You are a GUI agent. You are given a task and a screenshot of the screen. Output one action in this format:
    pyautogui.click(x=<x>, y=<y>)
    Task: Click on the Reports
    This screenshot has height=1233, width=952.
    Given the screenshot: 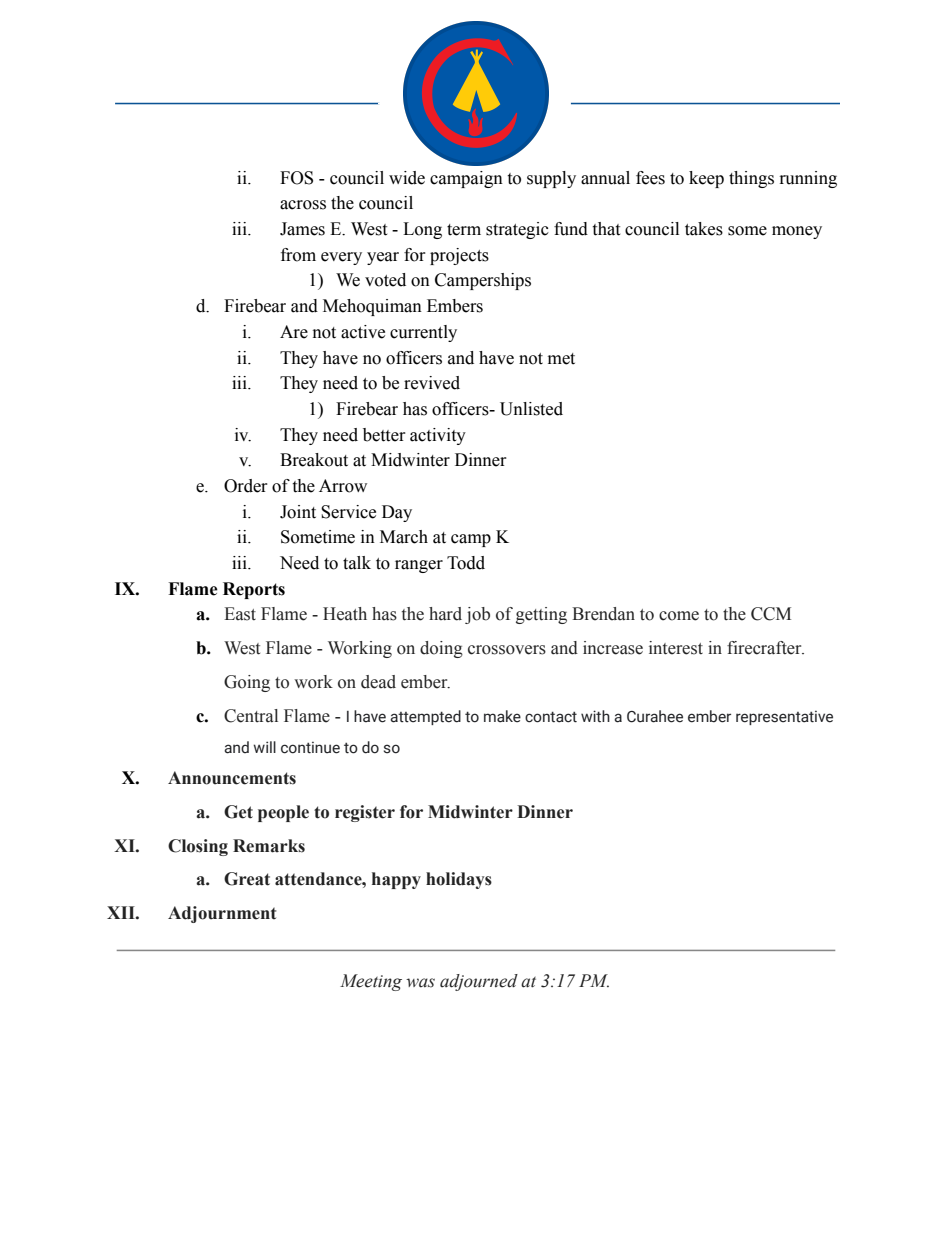 What is the action you would take?
    pyautogui.click(x=254, y=590)
